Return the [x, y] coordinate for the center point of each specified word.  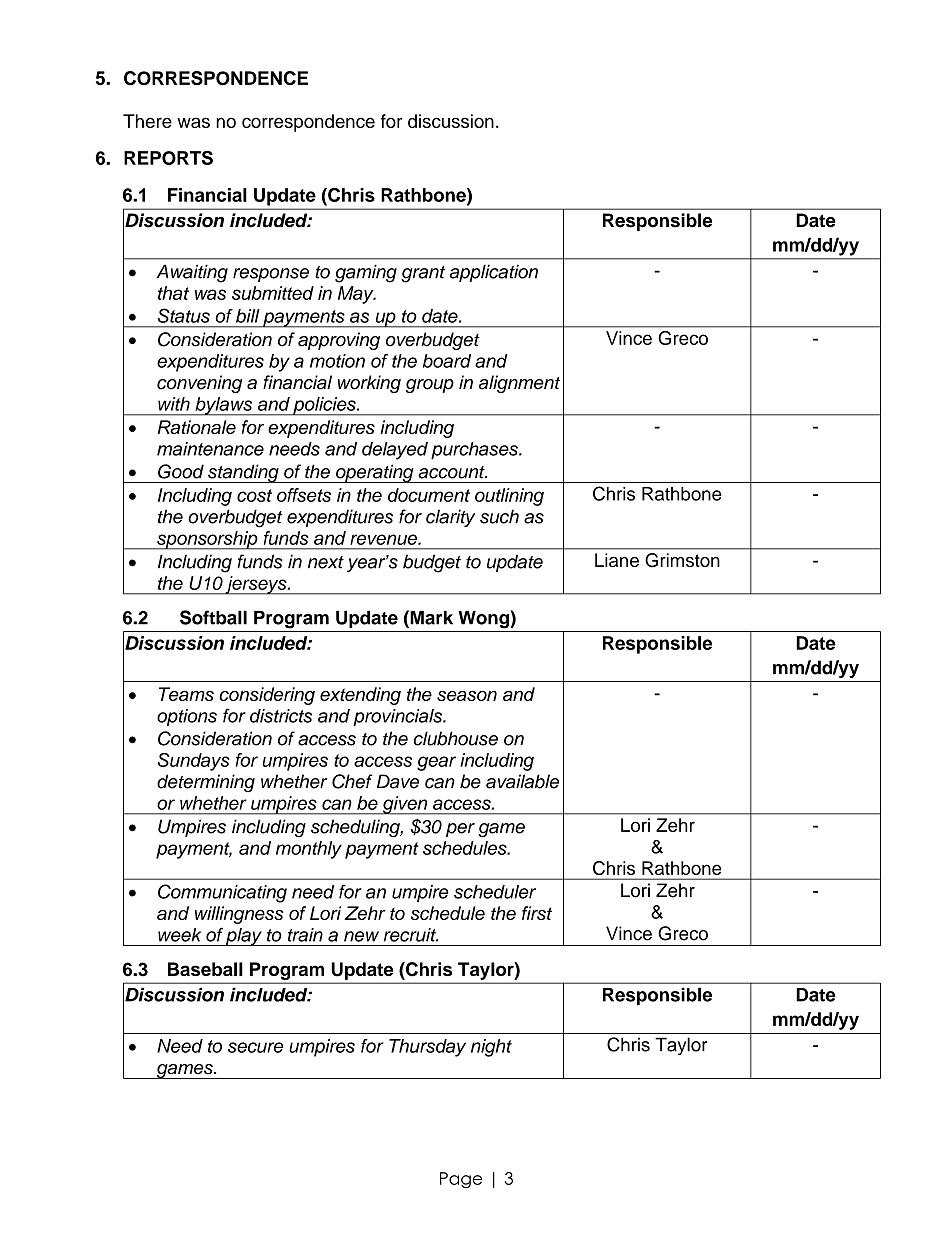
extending [360, 696]
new [361, 936]
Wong [484, 619]
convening [199, 384]
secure [255, 1047]
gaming [366, 273]
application [494, 273]
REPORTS [168, 158]
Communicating [222, 893]
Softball [213, 617]
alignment [519, 384]
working [369, 384]
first [537, 913]
